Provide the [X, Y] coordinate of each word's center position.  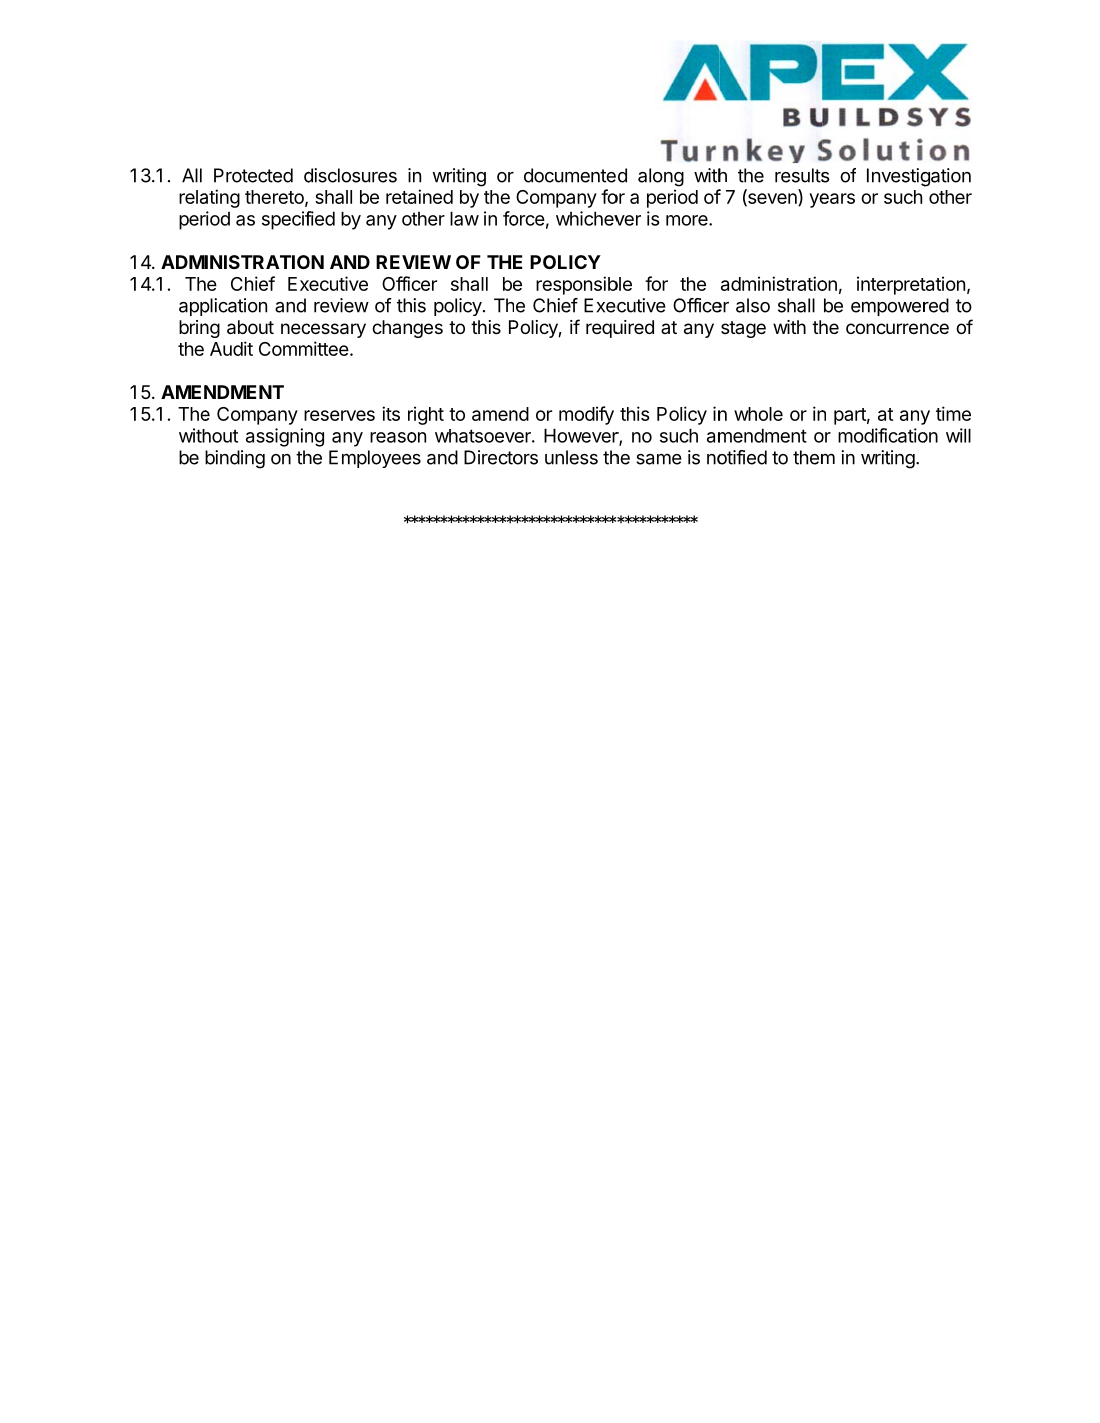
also [753, 305]
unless [571, 457]
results [802, 175]
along [661, 177]
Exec [605, 305]
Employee [370, 459]
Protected [253, 175]
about [250, 327]
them [814, 457]
